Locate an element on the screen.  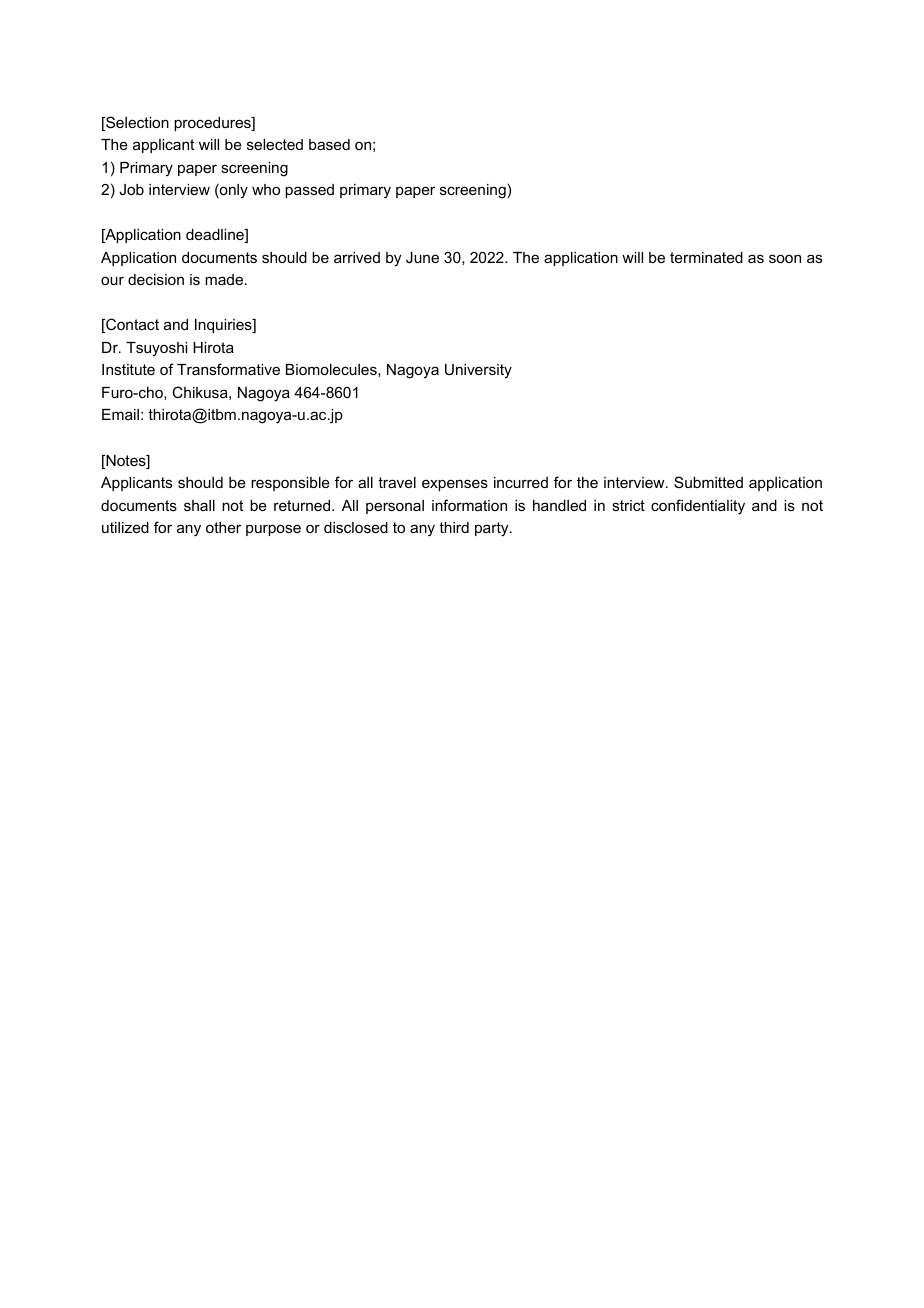
terminated is located at coordinates (706, 257).
